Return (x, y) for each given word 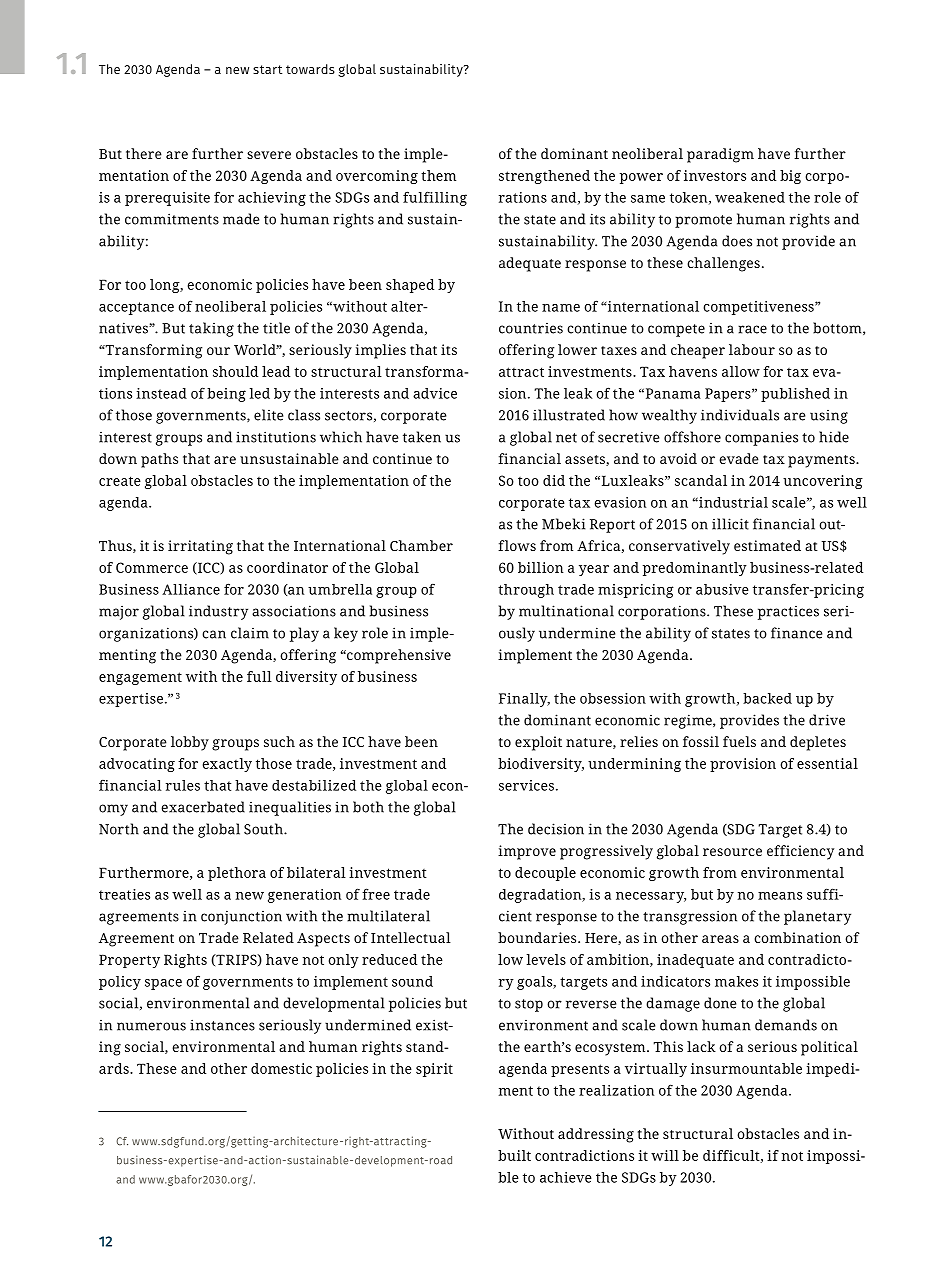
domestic (281, 1068)
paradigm (720, 155)
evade (739, 458)
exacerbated (203, 807)
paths (159, 460)
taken (422, 437)
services (526, 785)
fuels (739, 741)
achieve (566, 1177)
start (267, 69)
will (665, 1155)
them (438, 175)
